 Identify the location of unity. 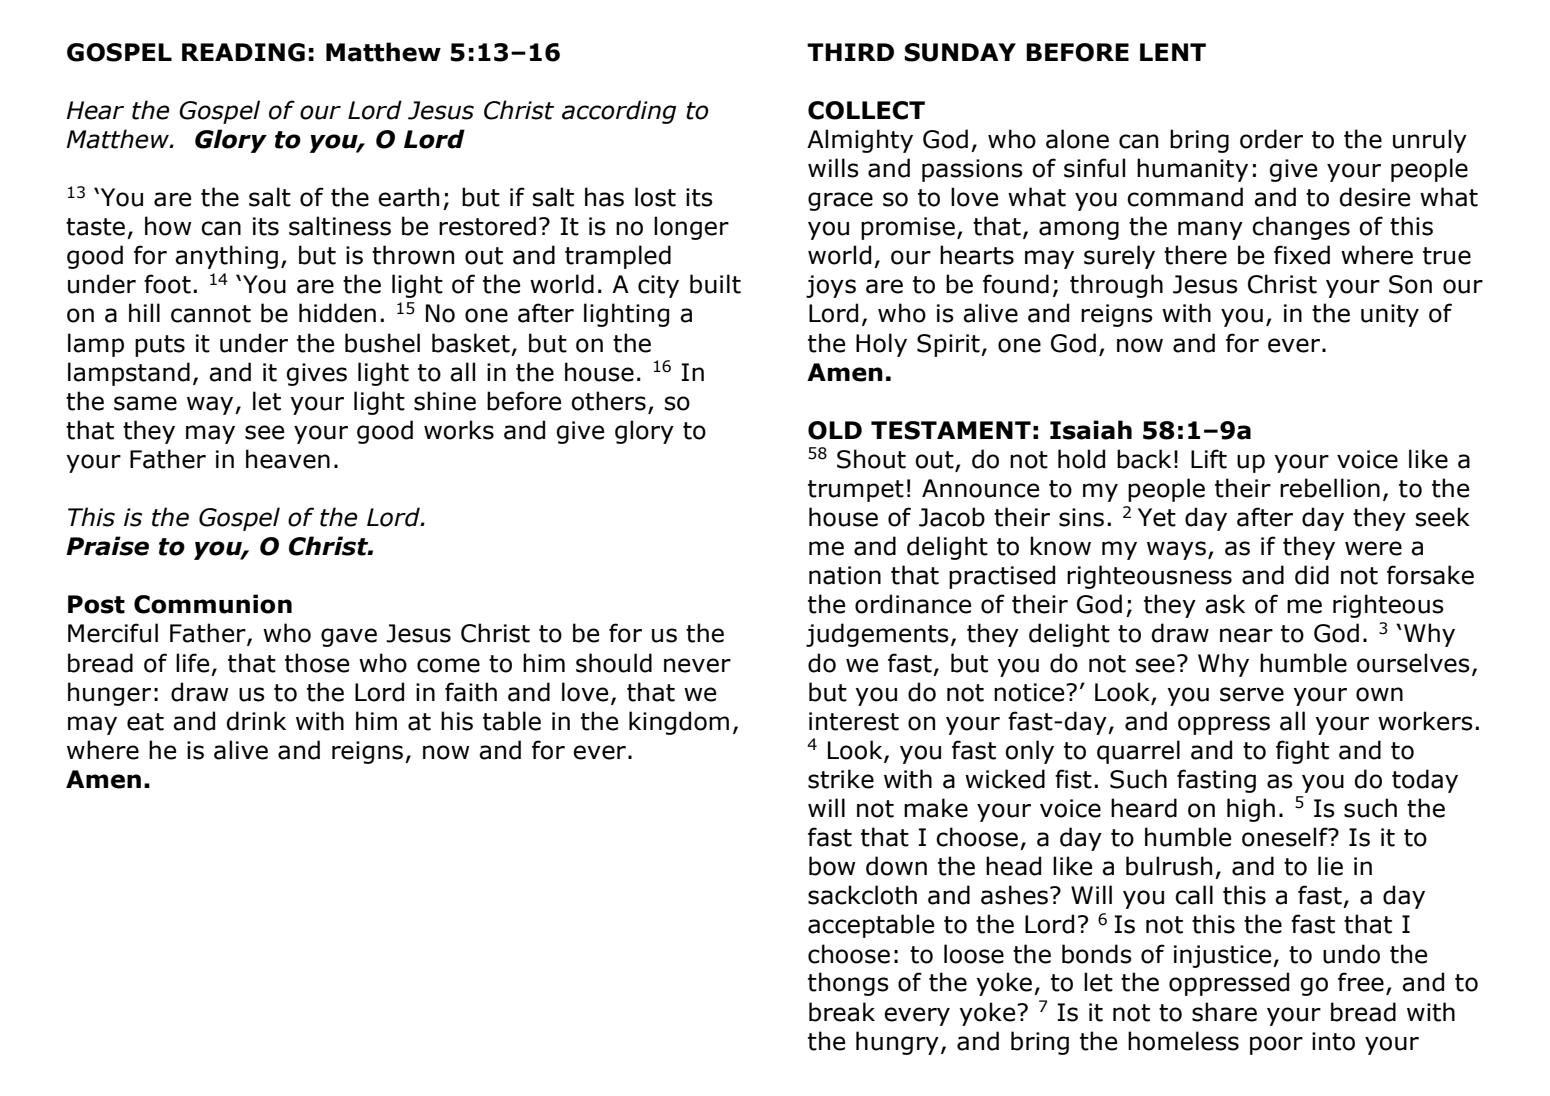
(1390, 315).
